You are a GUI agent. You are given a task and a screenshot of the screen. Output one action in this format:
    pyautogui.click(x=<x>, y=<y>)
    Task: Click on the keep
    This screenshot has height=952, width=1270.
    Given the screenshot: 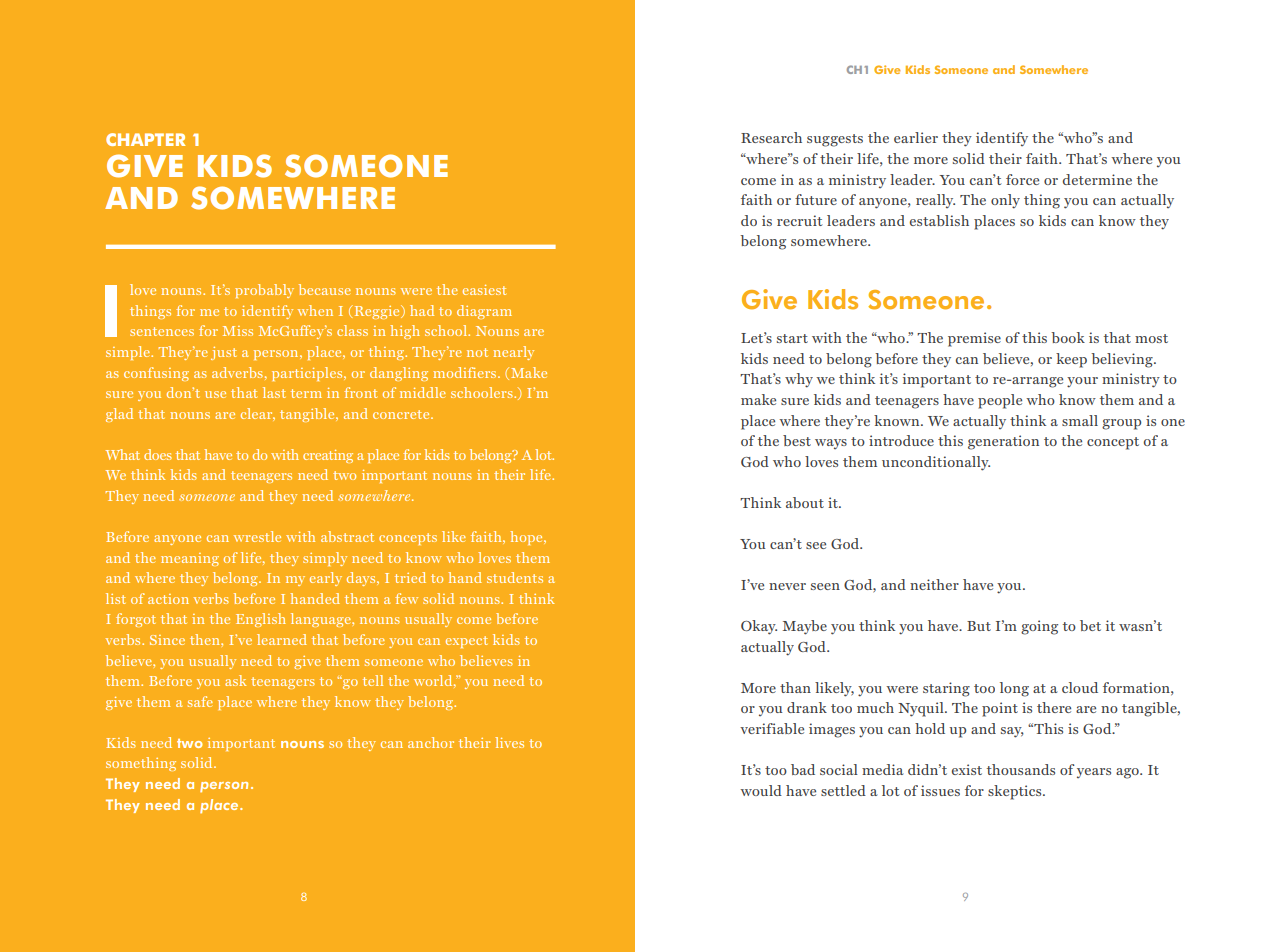 What is the action you would take?
    pyautogui.click(x=1071, y=360)
